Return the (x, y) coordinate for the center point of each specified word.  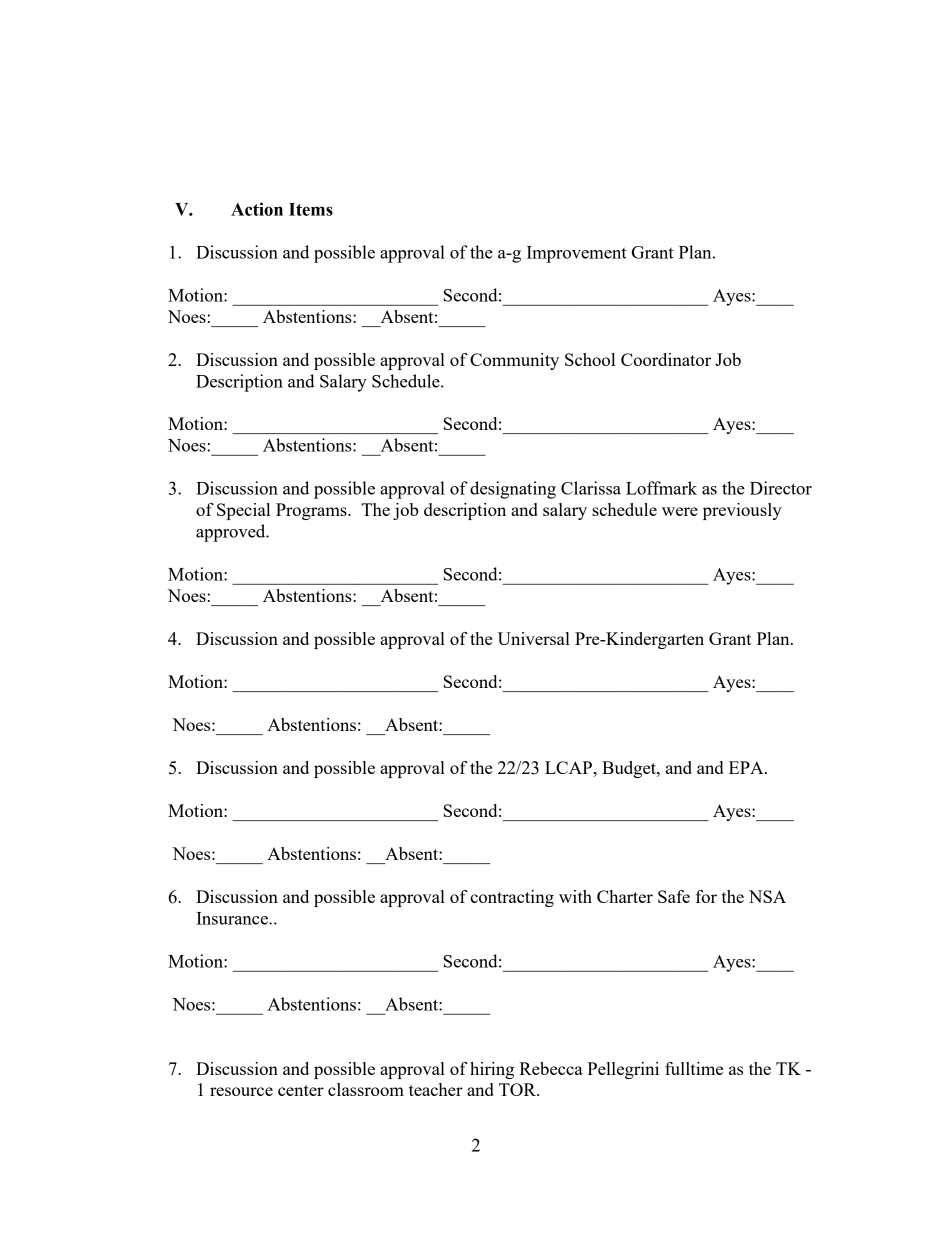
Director (781, 488)
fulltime (694, 1068)
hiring (492, 1070)
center (301, 1090)
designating (513, 490)
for (706, 896)
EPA (747, 767)
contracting (512, 898)
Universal (534, 638)
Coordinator (666, 359)
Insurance (233, 918)
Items (311, 209)
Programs (312, 511)
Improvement (577, 254)
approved (232, 533)
